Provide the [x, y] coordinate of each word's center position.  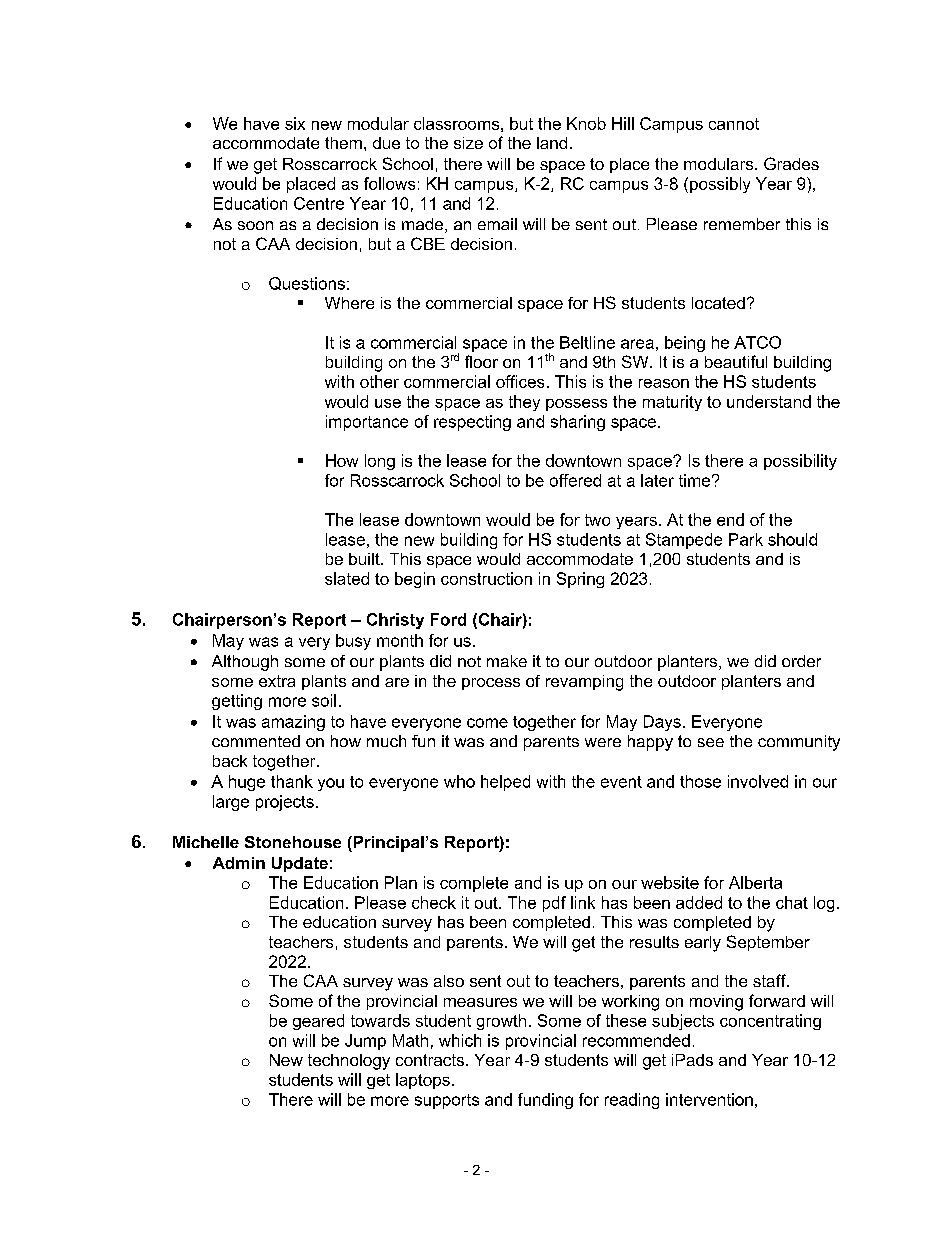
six [295, 123]
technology [349, 1062]
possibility [800, 462]
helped [505, 783]
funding [545, 1101]
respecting [472, 423]
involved [758, 781]
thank [292, 781]
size [468, 143]
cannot [734, 124]
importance [367, 423]
